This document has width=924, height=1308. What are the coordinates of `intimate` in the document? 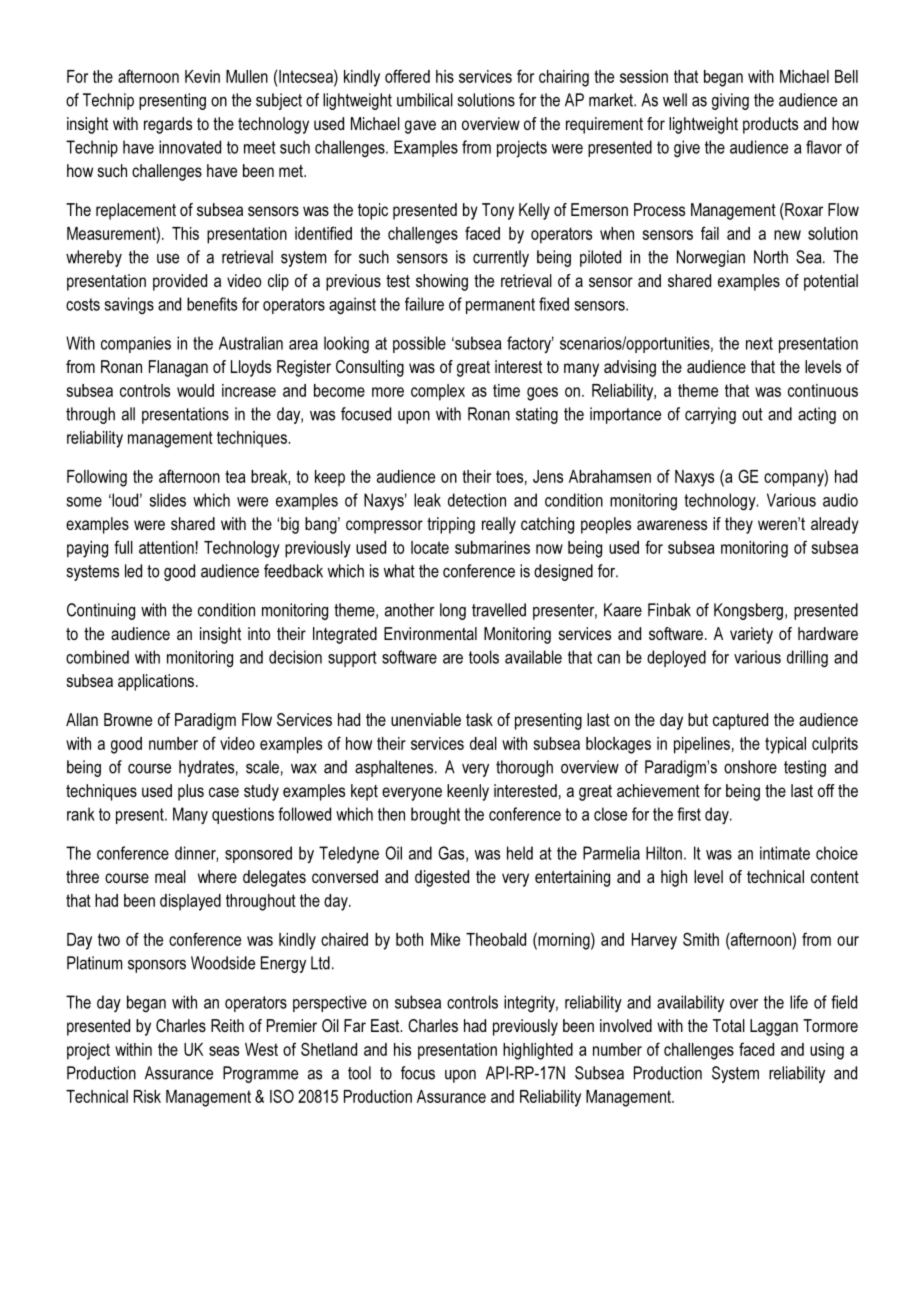 It's located at (785, 853).
